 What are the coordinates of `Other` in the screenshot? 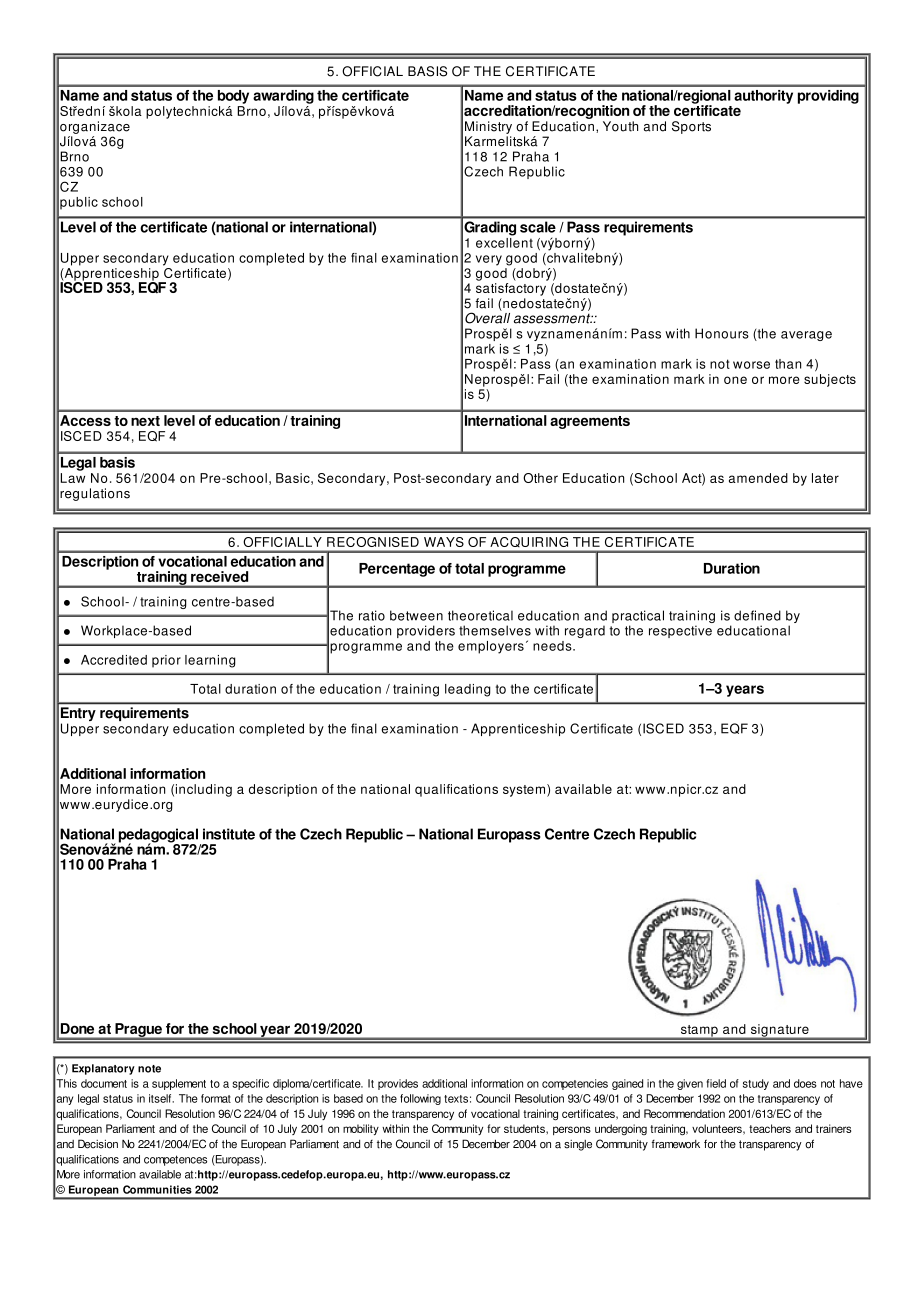 It's located at (540, 478).
